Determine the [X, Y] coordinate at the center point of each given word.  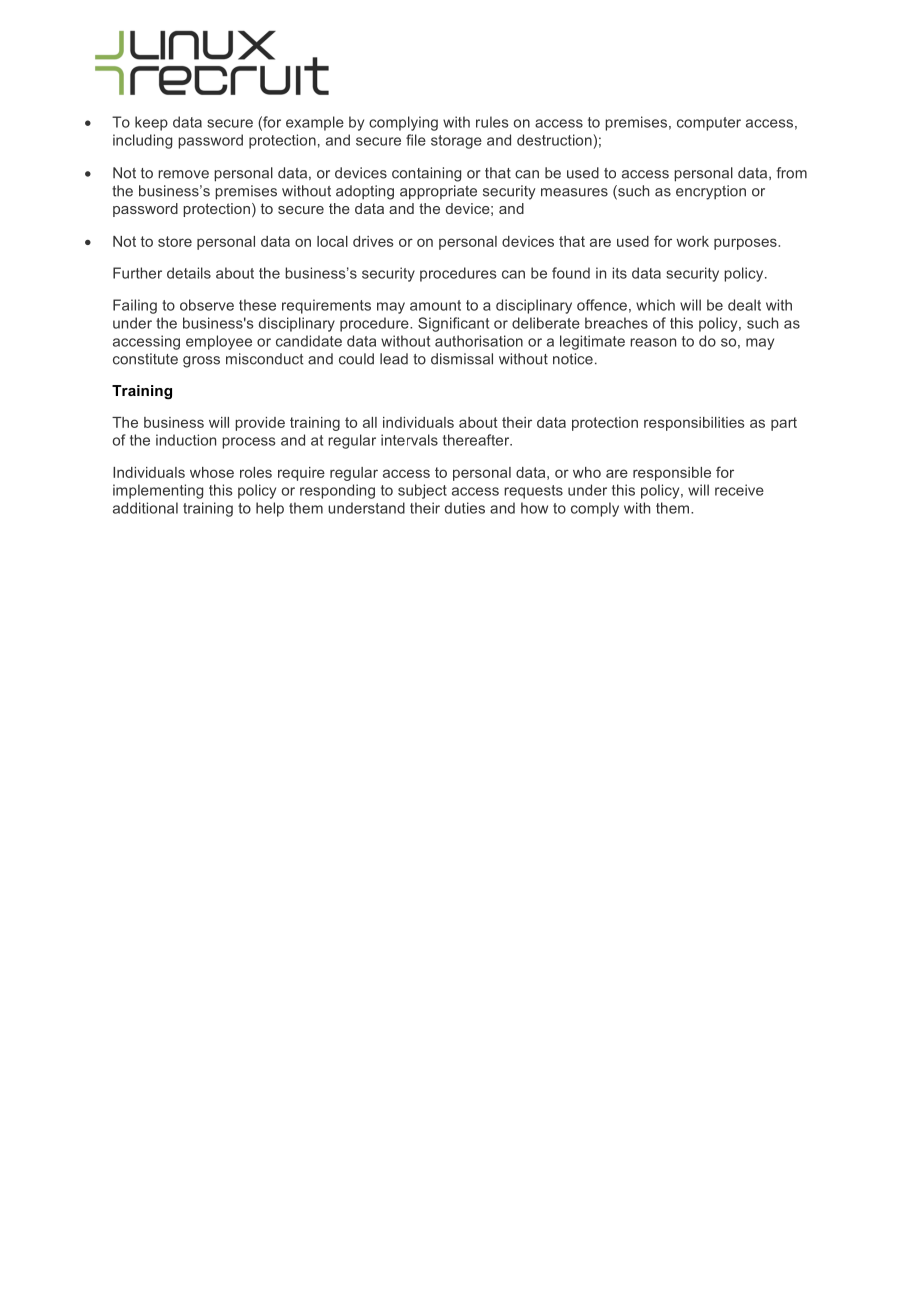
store [175, 241]
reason [653, 342]
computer [709, 124]
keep [151, 123]
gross [201, 362]
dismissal [462, 359]
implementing [158, 491]
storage [456, 142]
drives [373, 241]
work [692, 241]
